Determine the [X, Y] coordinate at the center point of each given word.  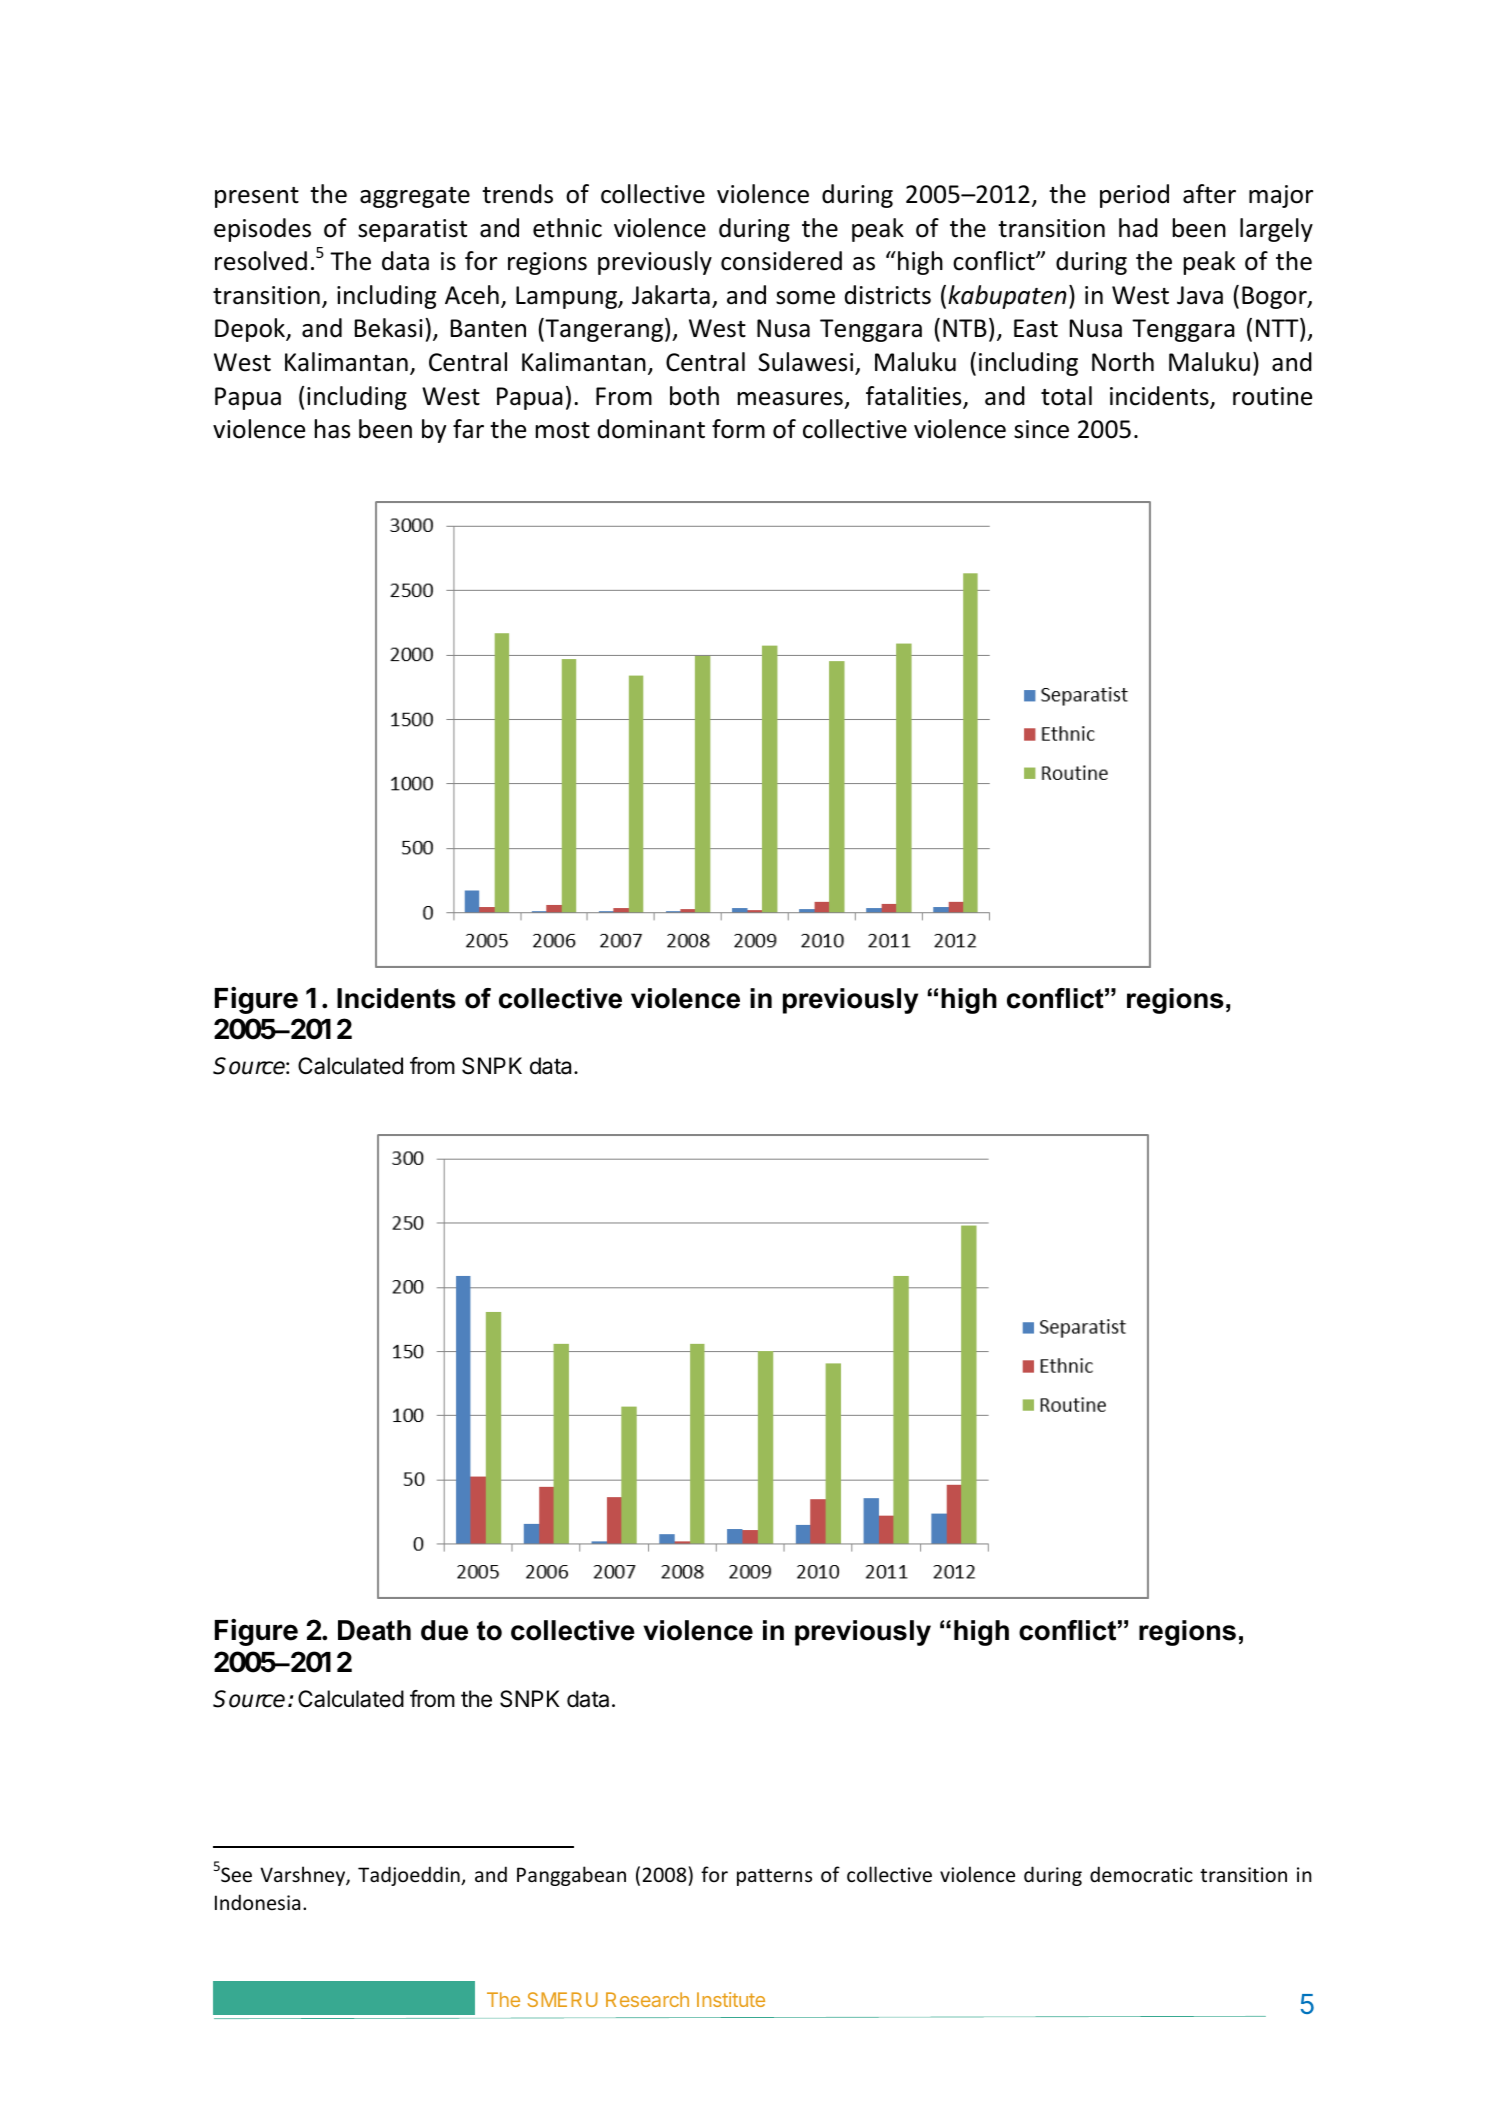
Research [647, 1999]
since [1041, 429]
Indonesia [257, 1902]
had [1138, 228]
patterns [774, 1877]
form [738, 429]
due [444, 1630]
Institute [731, 1999]
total [1066, 396]
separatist [412, 230]
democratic [1141, 1874]
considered [781, 261]
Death [374, 1630]
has [332, 429]
